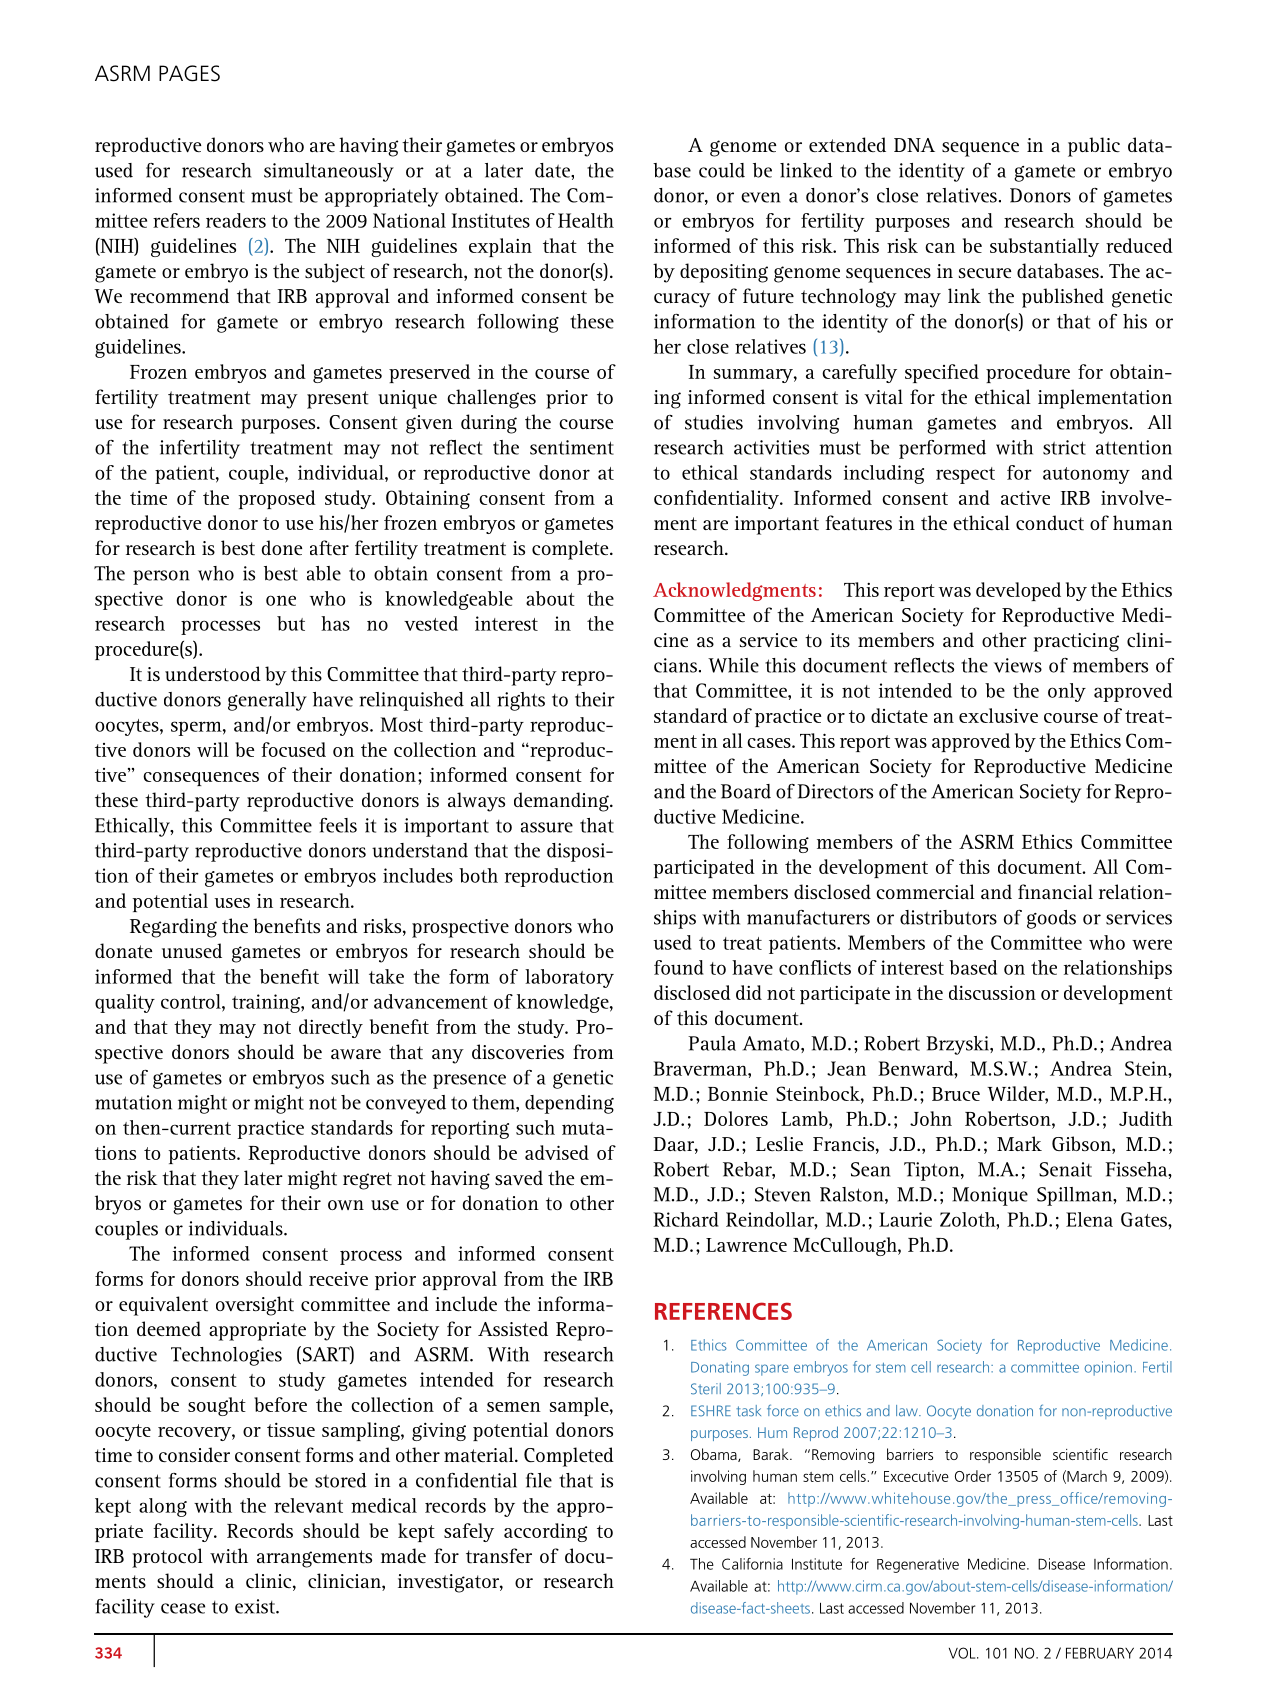 The image size is (1267, 1702). Describe the element at coordinates (586, 220) in the screenshot. I see `Health` at that location.
